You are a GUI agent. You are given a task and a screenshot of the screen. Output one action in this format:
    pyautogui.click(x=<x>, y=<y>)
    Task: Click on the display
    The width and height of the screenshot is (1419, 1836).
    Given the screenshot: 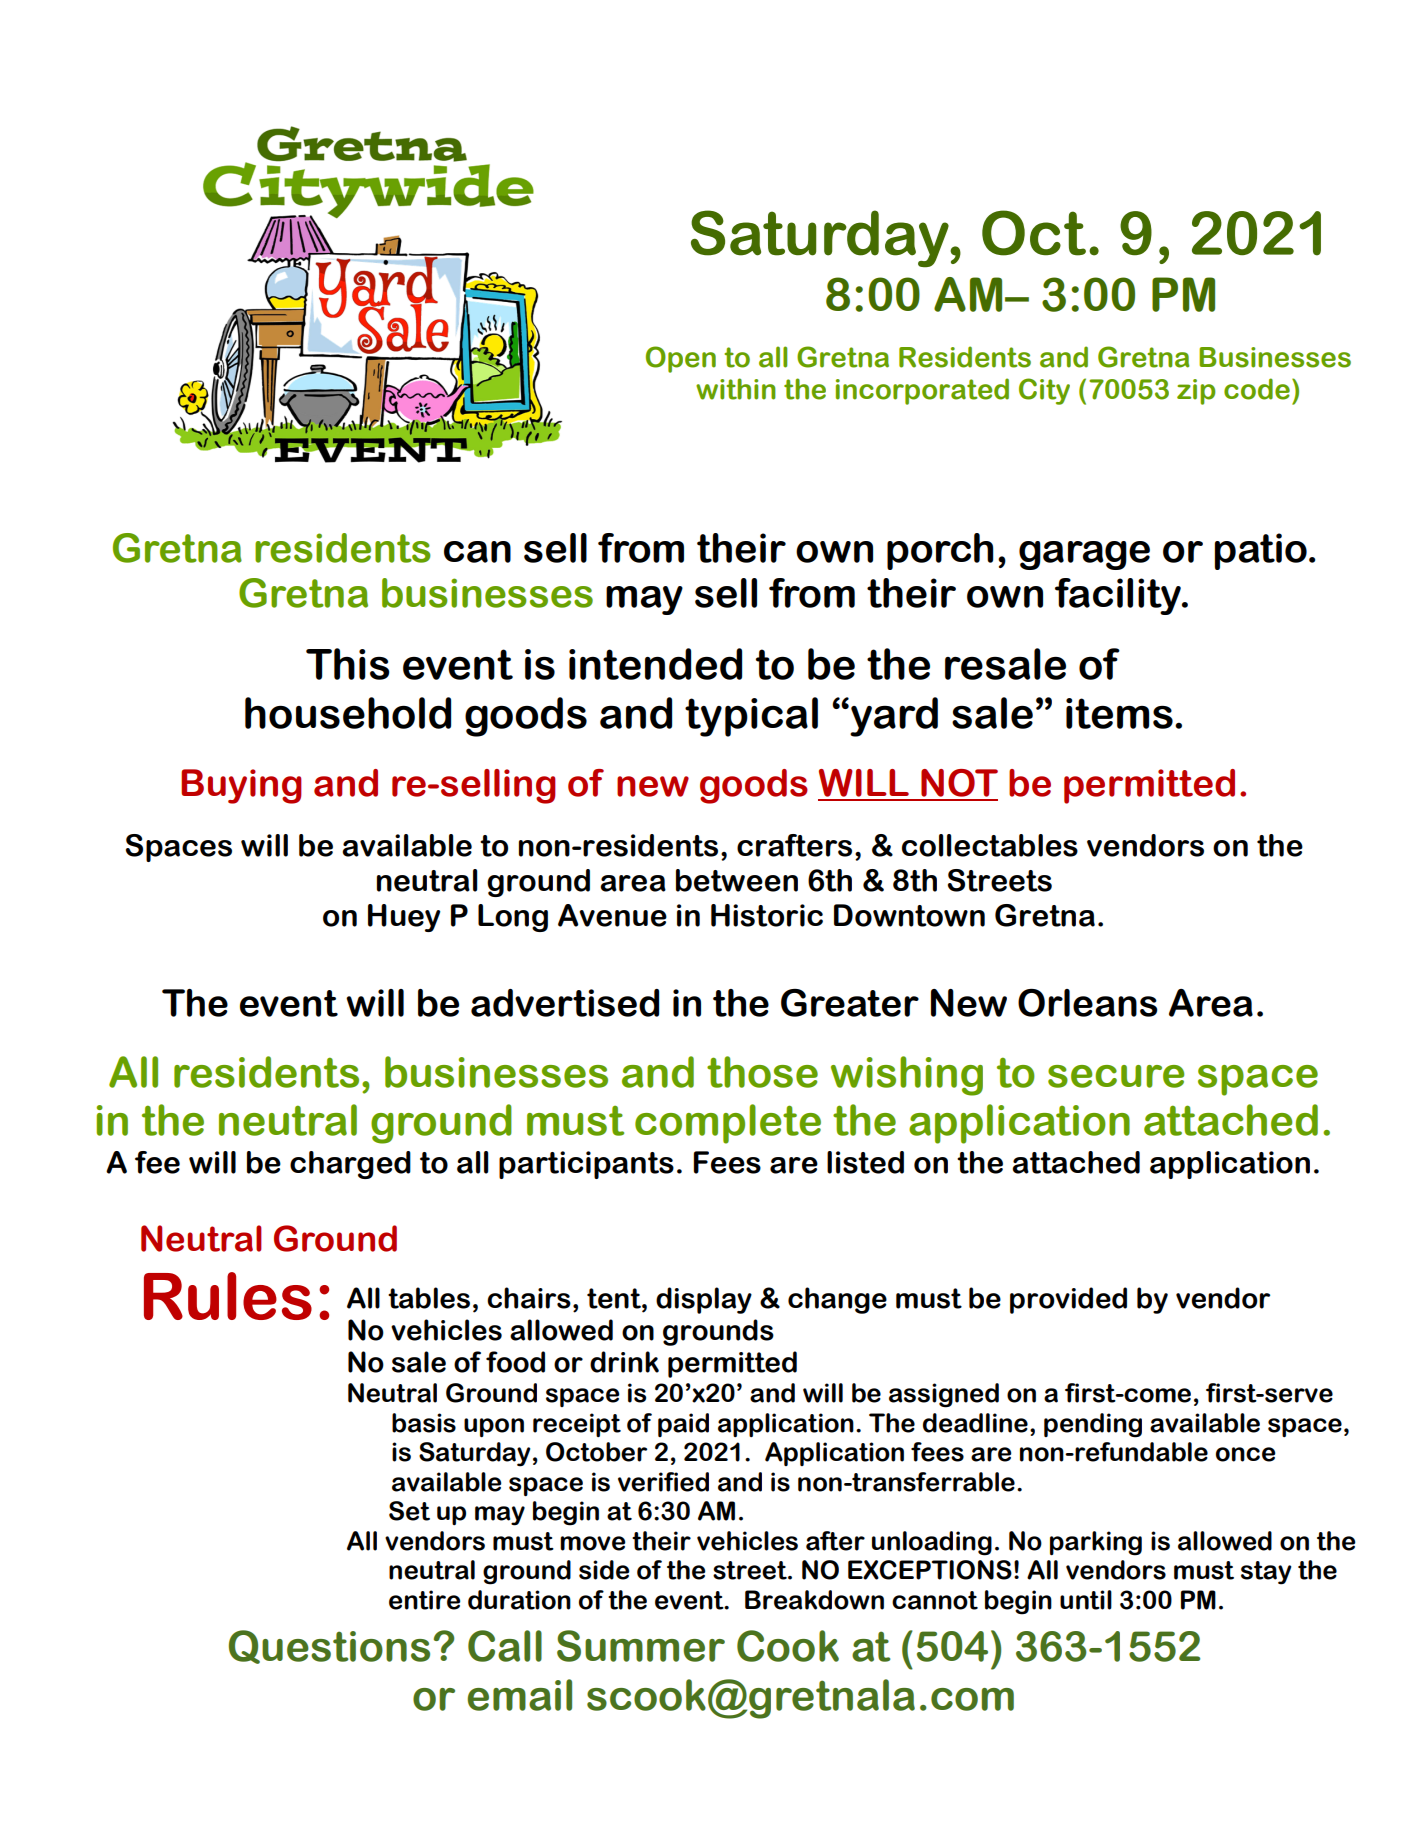 What is the action you would take?
    pyautogui.click(x=704, y=1300)
